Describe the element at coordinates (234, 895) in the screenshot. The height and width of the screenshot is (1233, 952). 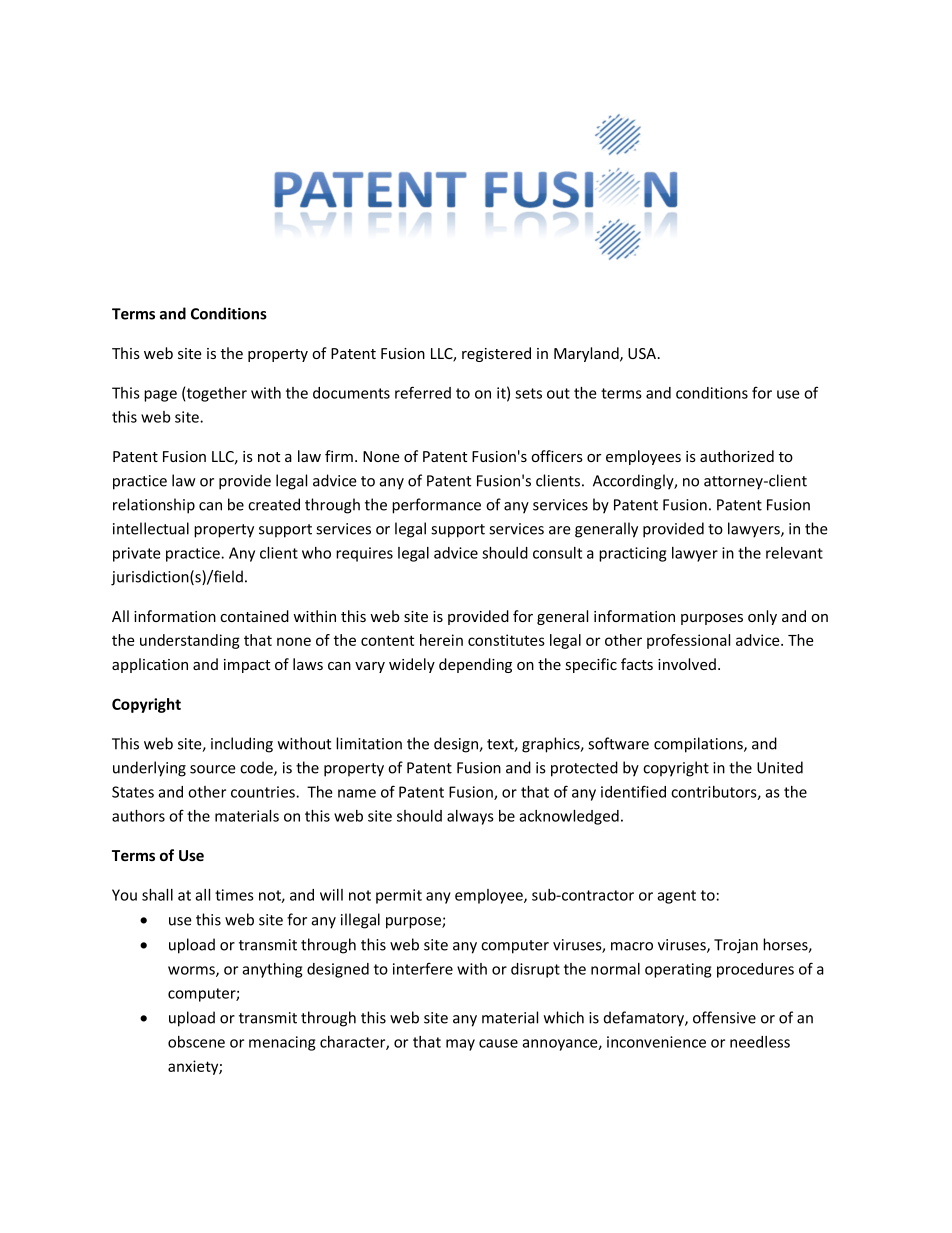
I see `times` at that location.
